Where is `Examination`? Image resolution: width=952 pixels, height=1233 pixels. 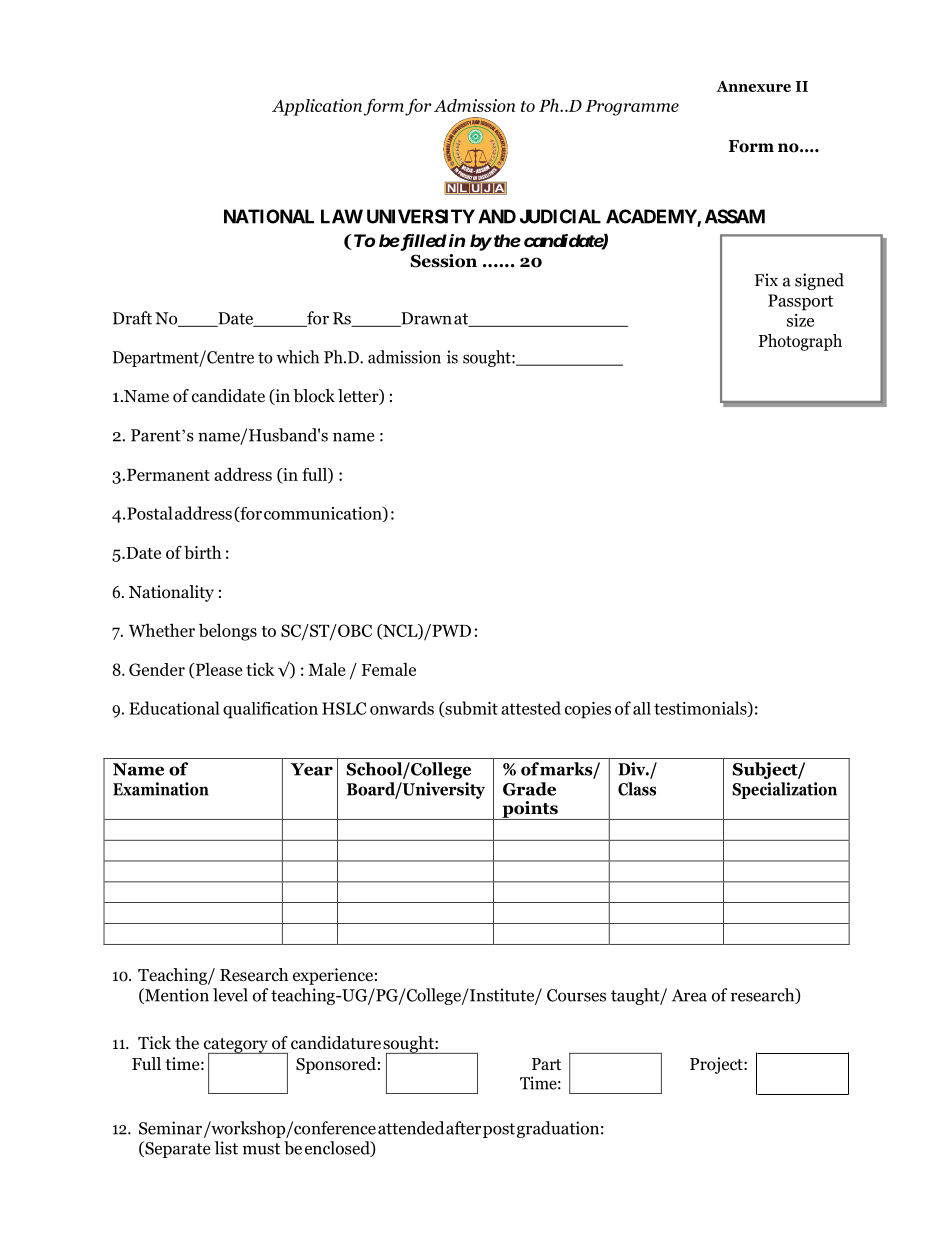 Examination is located at coordinates (161, 789).
